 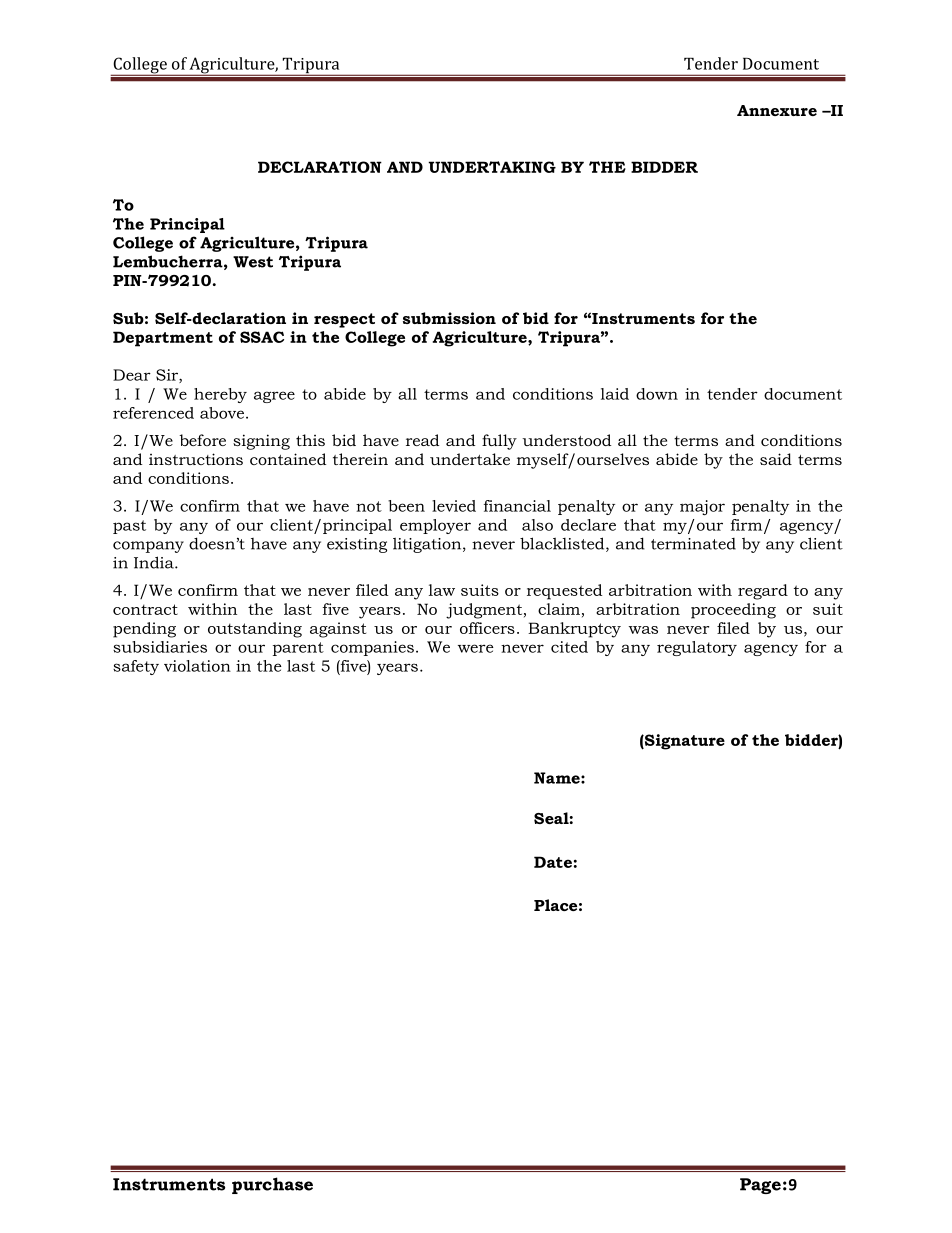 What do you see at coordinates (476, 648) in the screenshot?
I see `were` at bounding box center [476, 648].
